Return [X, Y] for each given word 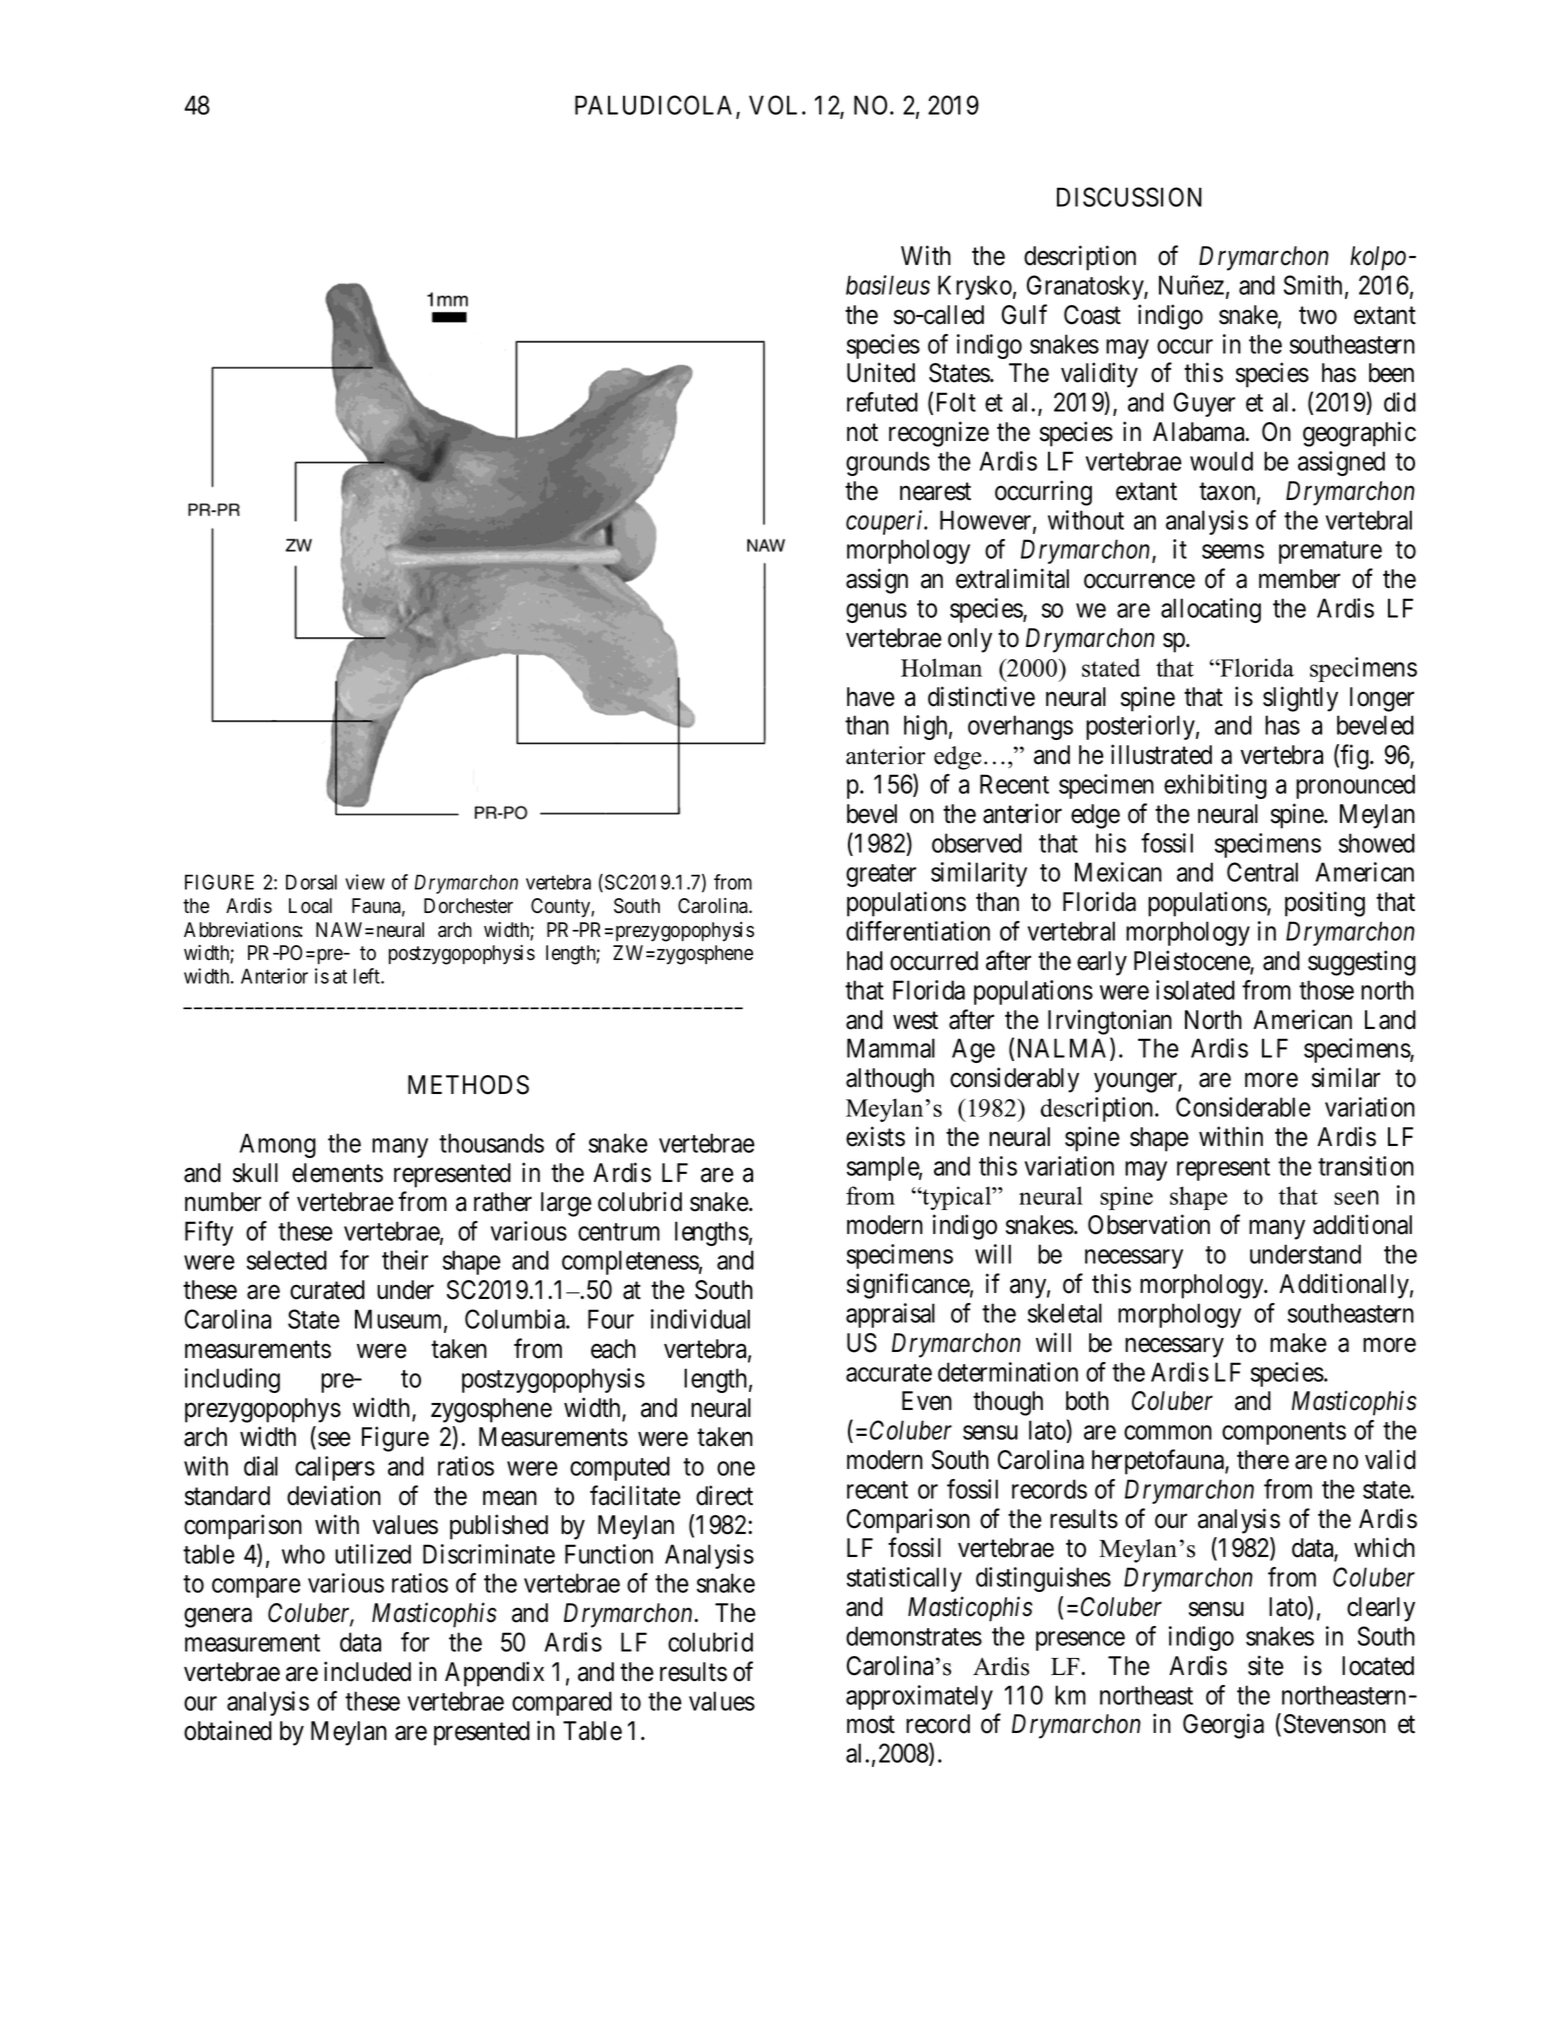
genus [876, 613]
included [367, 1671]
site [1266, 1665]
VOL [776, 105]
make [1298, 1343]
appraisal [890, 1315]
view [365, 882]
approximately [919, 1697]
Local [310, 906]
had [865, 961]
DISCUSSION [1129, 197]
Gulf [1024, 314]
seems [1233, 552]
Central [1262, 872]
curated [327, 1290]
